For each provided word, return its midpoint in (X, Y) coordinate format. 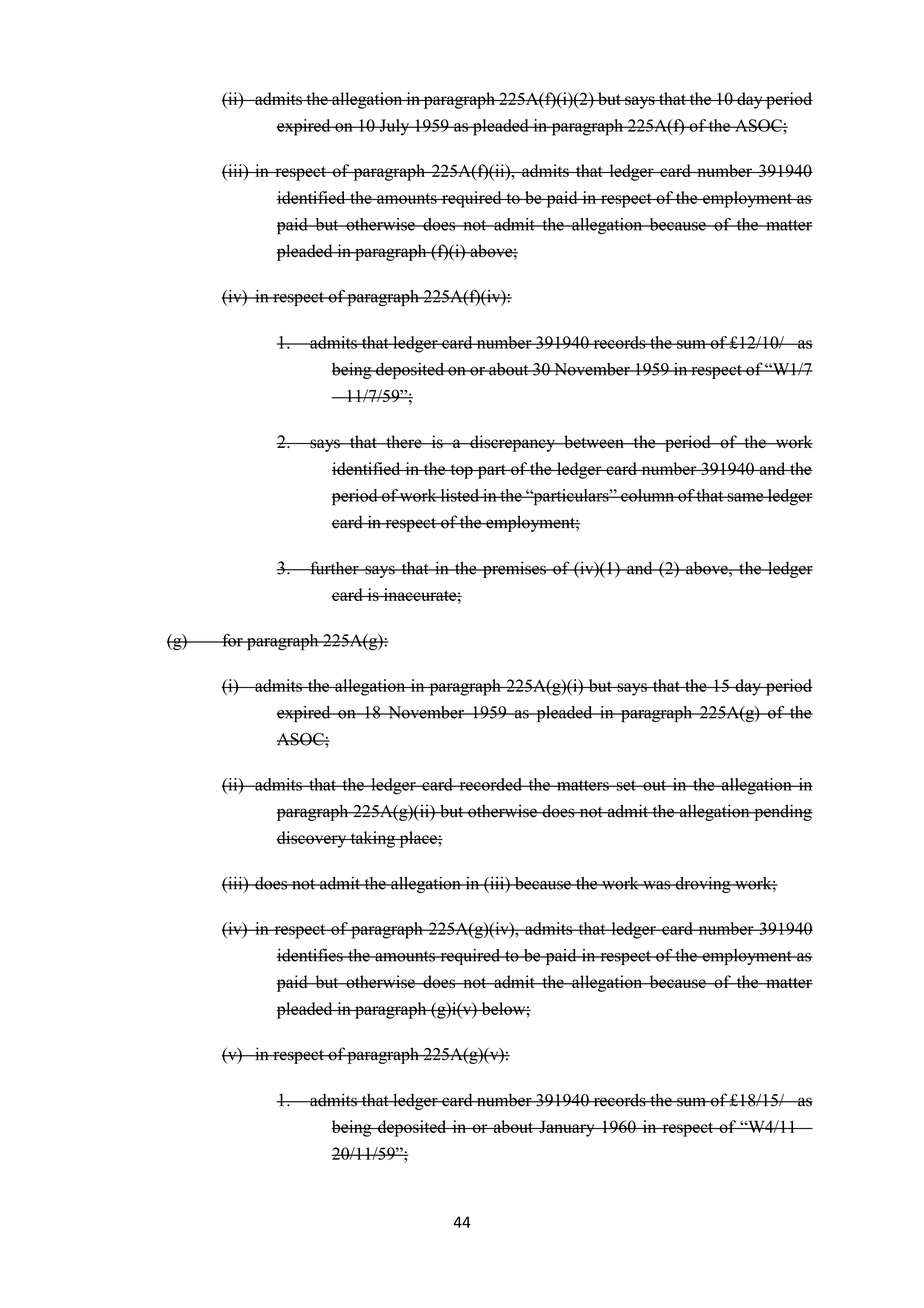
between (594, 442)
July (394, 127)
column (648, 495)
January (567, 1128)
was (657, 885)
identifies (311, 955)
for (232, 640)
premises (514, 569)
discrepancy (512, 443)
